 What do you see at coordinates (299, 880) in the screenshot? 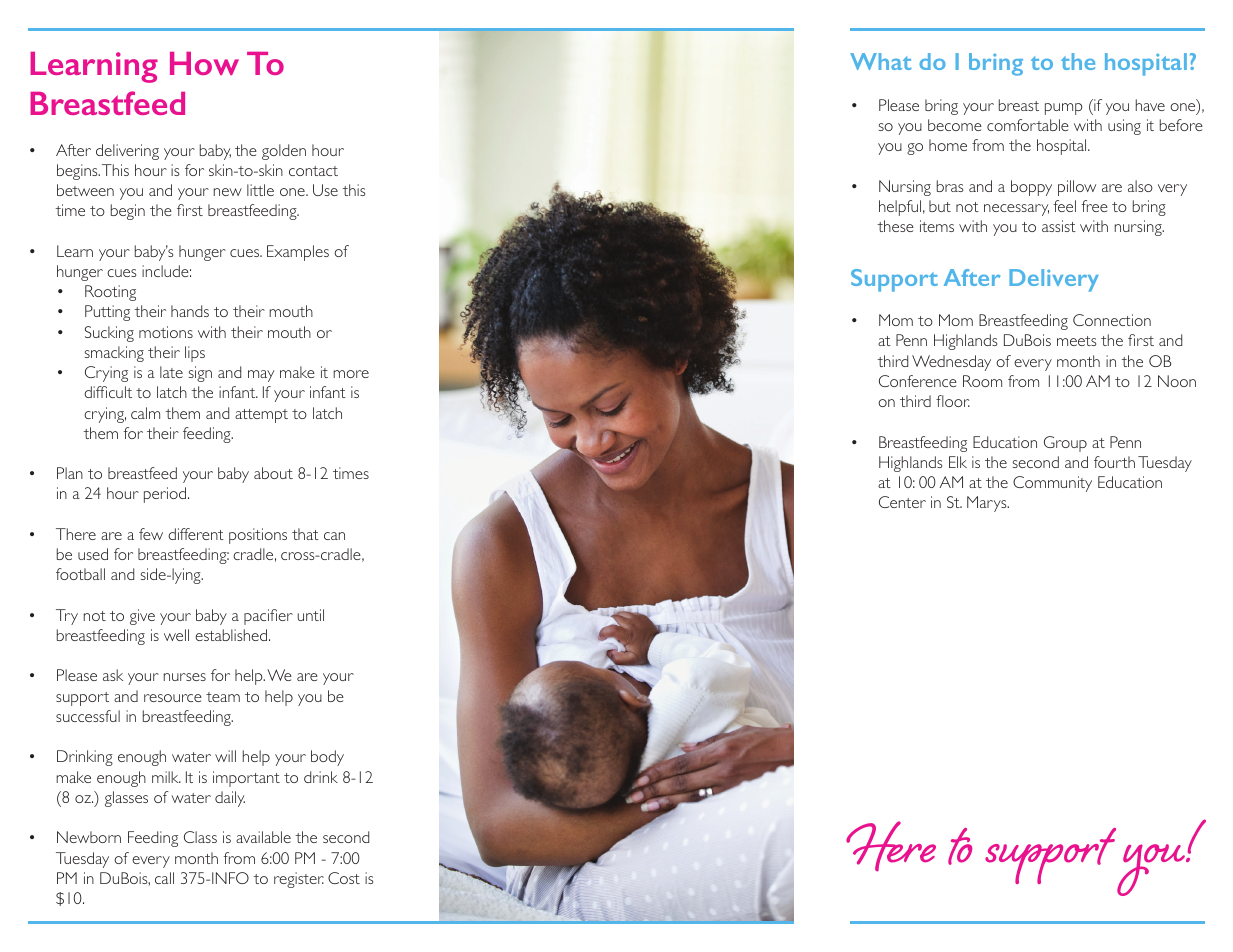
I see `register` at bounding box center [299, 880].
